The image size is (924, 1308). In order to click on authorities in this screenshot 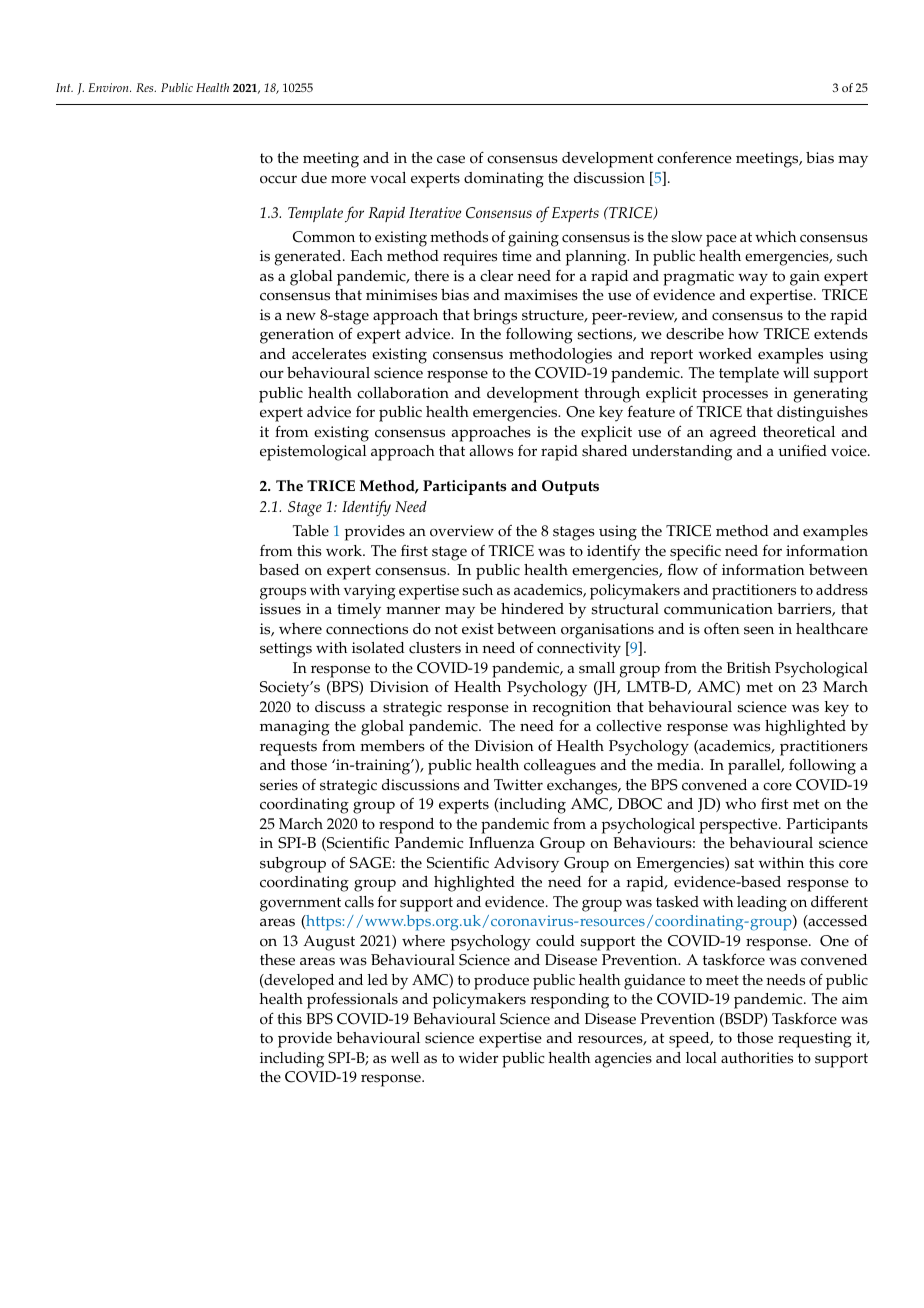, I will do `click(757, 1058)`.
